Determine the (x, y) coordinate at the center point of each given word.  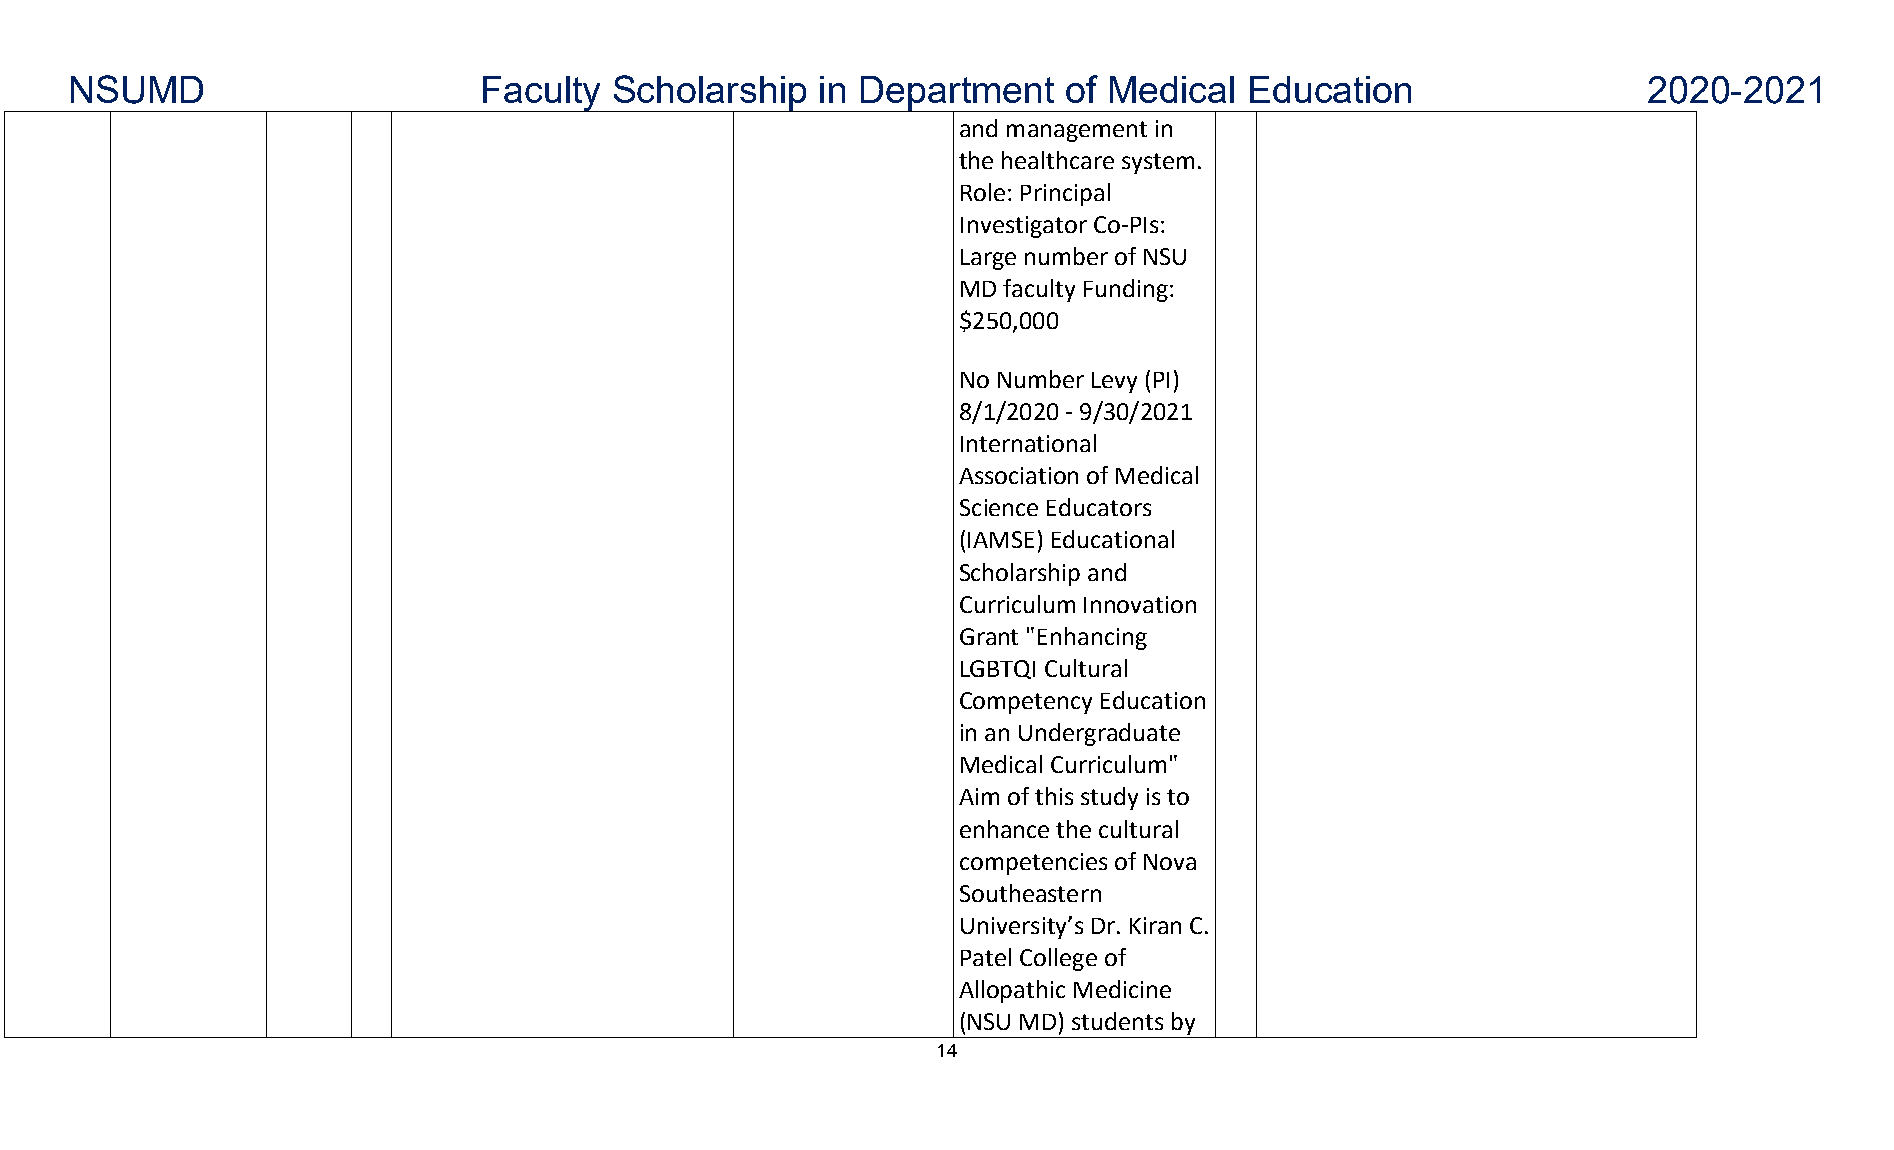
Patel (986, 957)
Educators (1099, 507)
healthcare (1058, 160)
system (1158, 163)
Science (999, 507)
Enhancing (1092, 638)
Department (958, 94)
